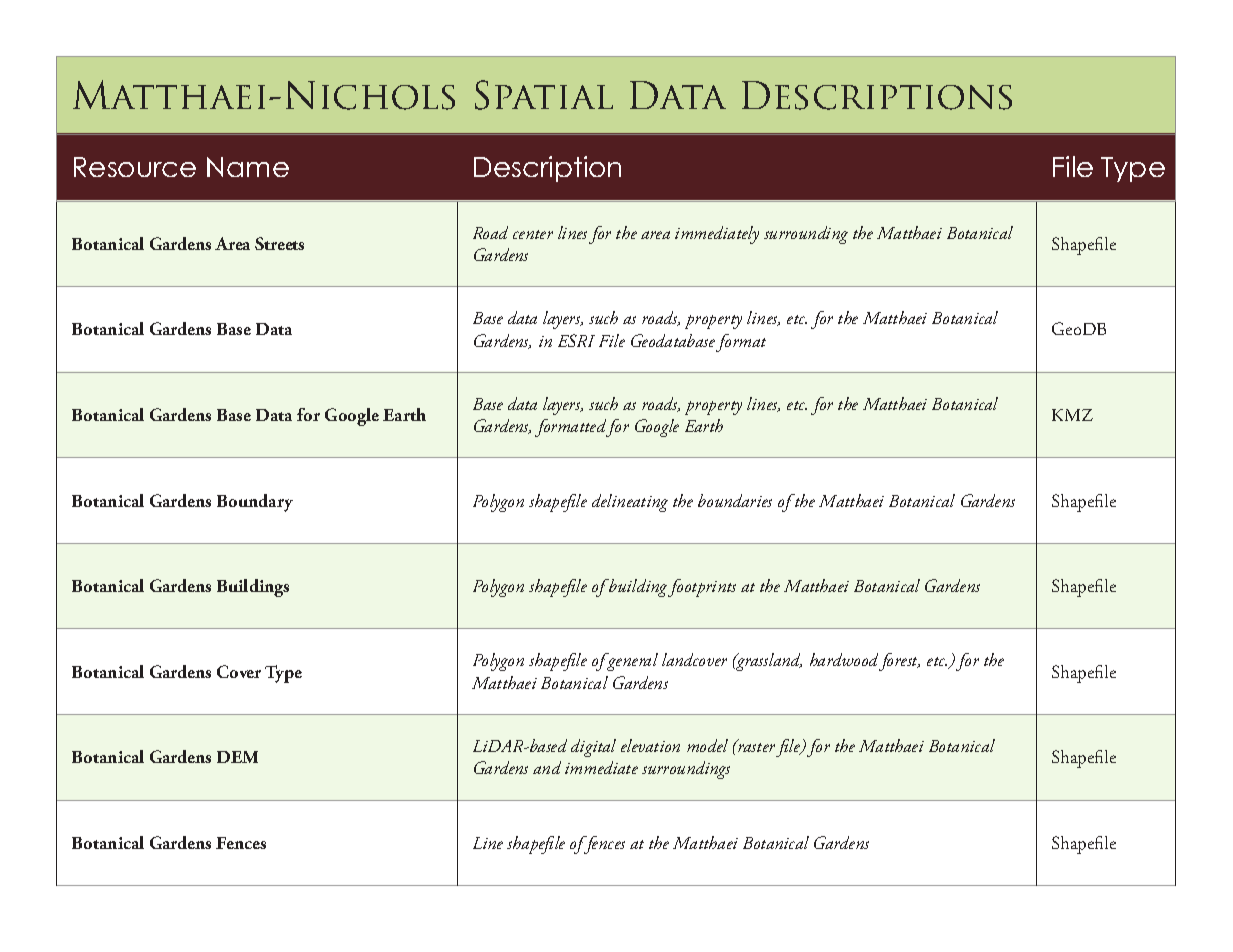 Image resolution: width=1233 pixels, height=952 pixels. I want to click on Boundary, so click(255, 503).
